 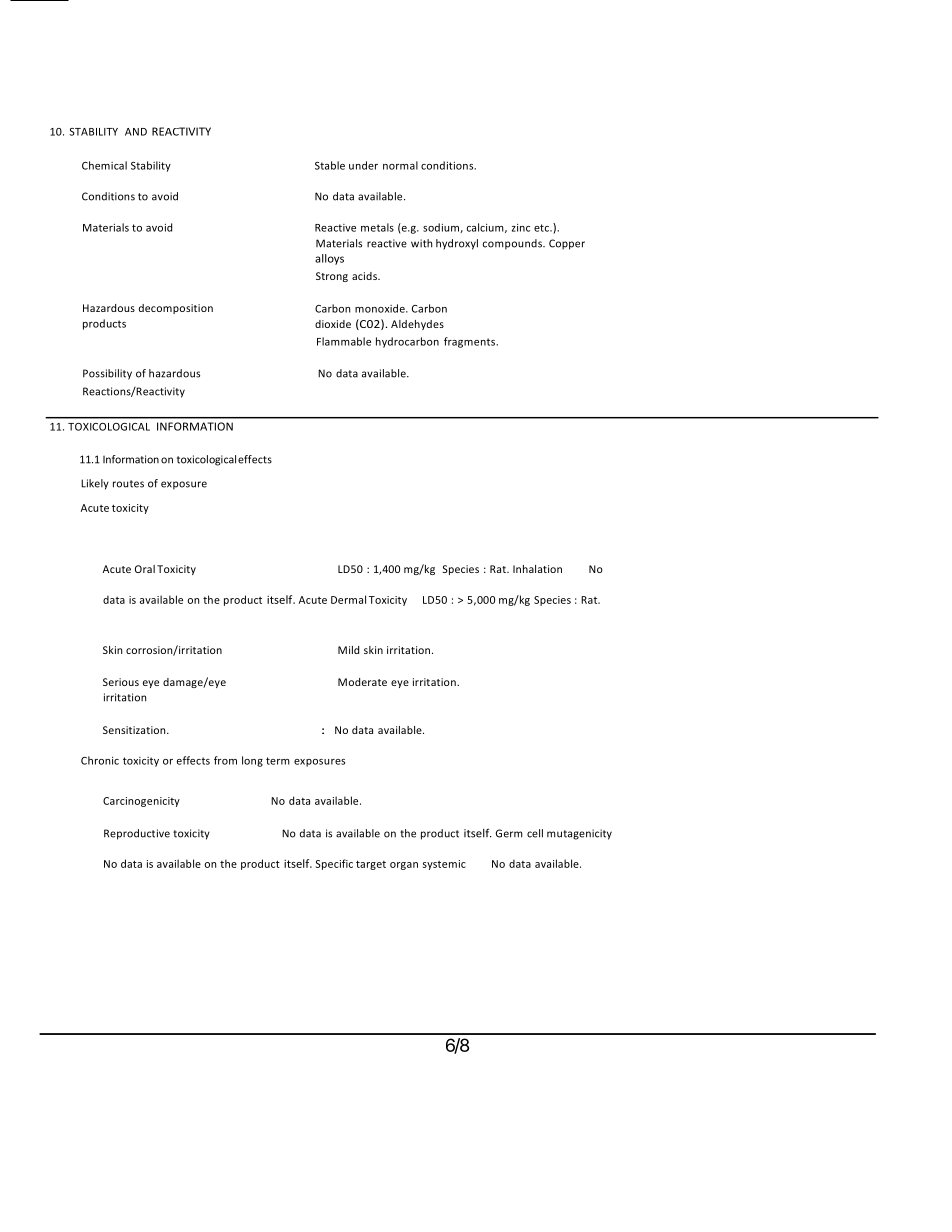 What do you see at coordinates (348, 599) in the screenshot?
I see `Dermal` at bounding box center [348, 599].
